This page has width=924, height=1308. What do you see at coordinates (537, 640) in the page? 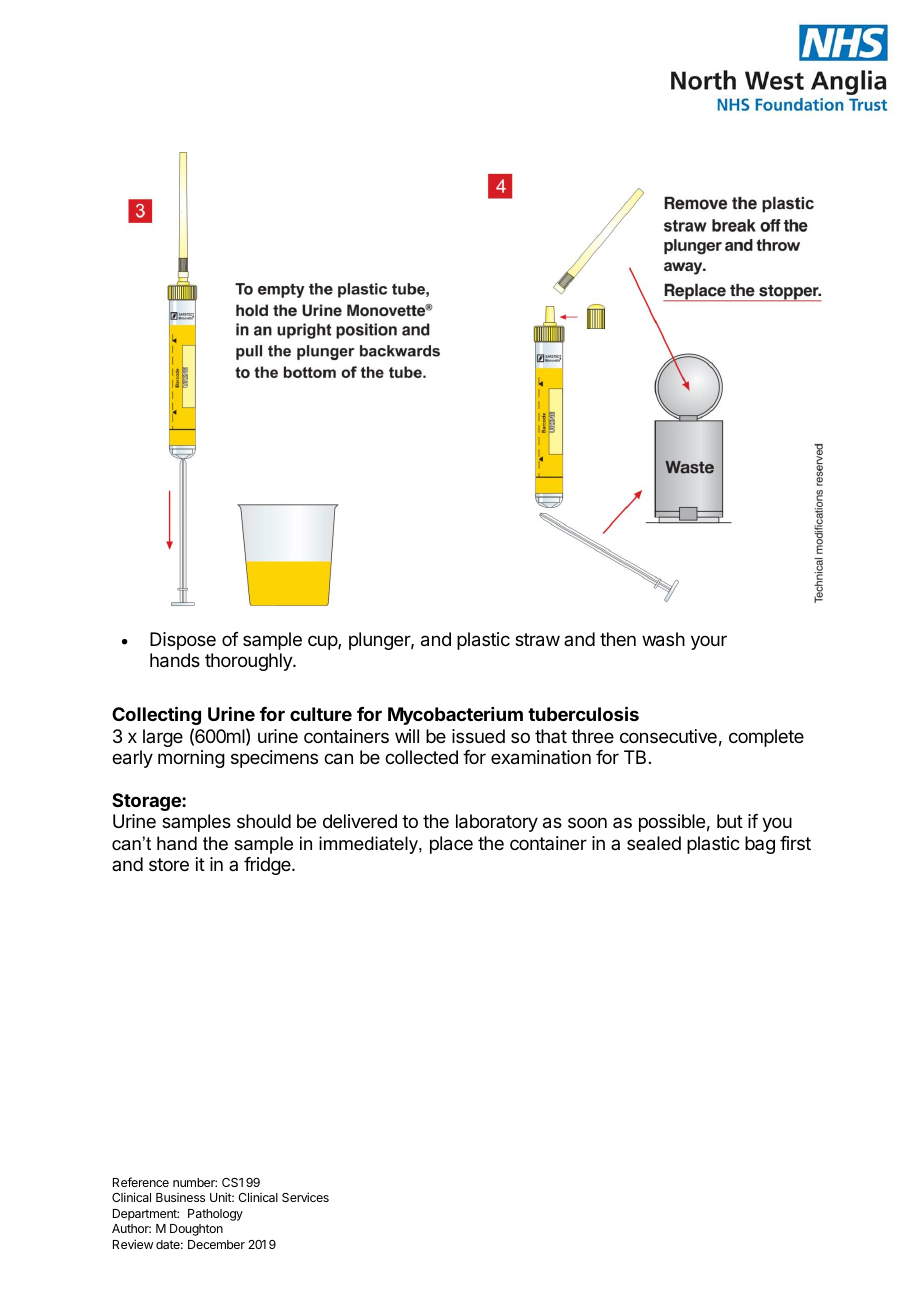
I see `straw` at bounding box center [537, 640].
